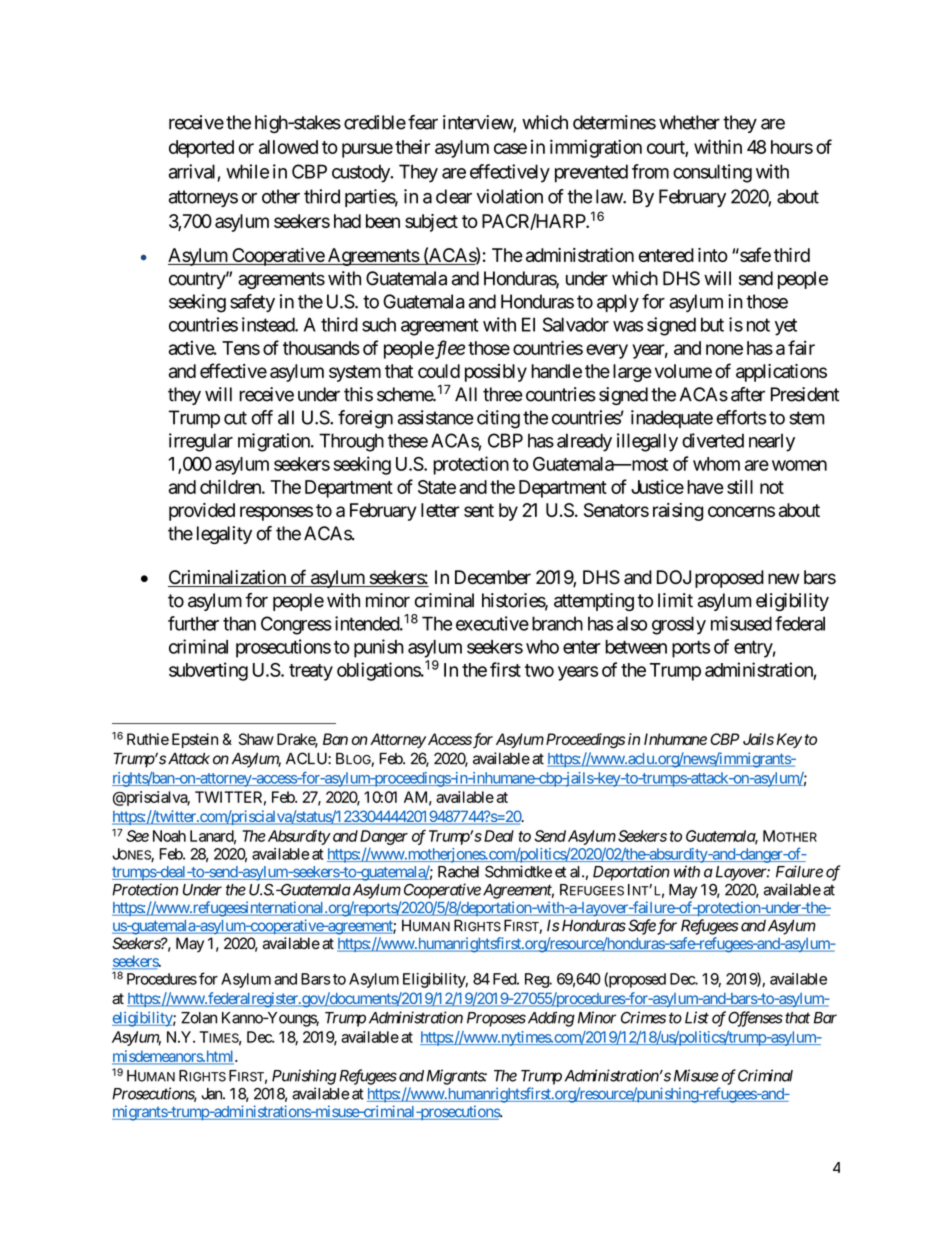 This screenshot has height=1233, width=952. What do you see at coordinates (755, 1019) in the screenshot?
I see `Offenses` at bounding box center [755, 1019].
